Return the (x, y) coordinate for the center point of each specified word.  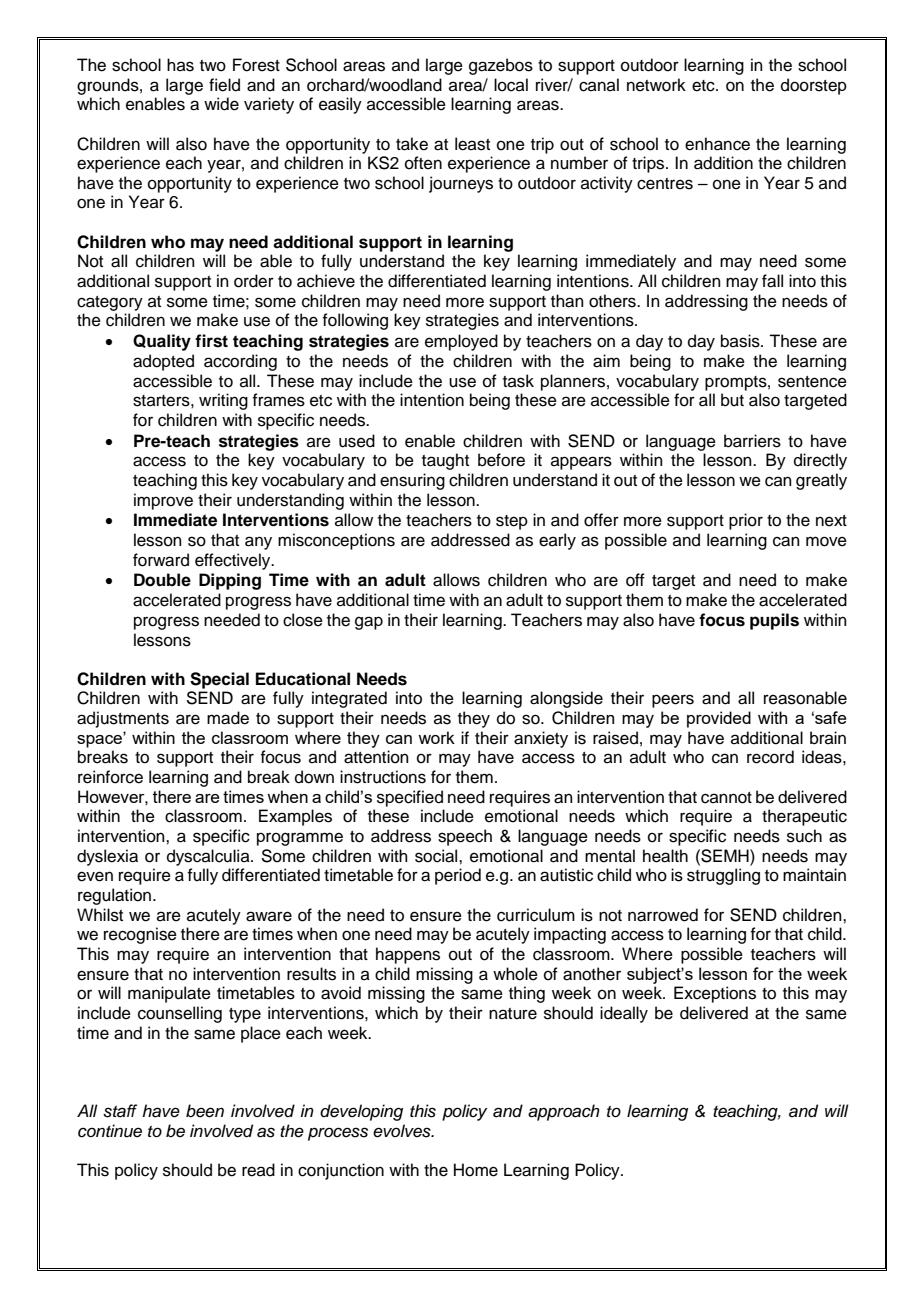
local (511, 85)
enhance (717, 144)
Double (162, 580)
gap (369, 623)
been (205, 1111)
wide (221, 104)
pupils (774, 621)
